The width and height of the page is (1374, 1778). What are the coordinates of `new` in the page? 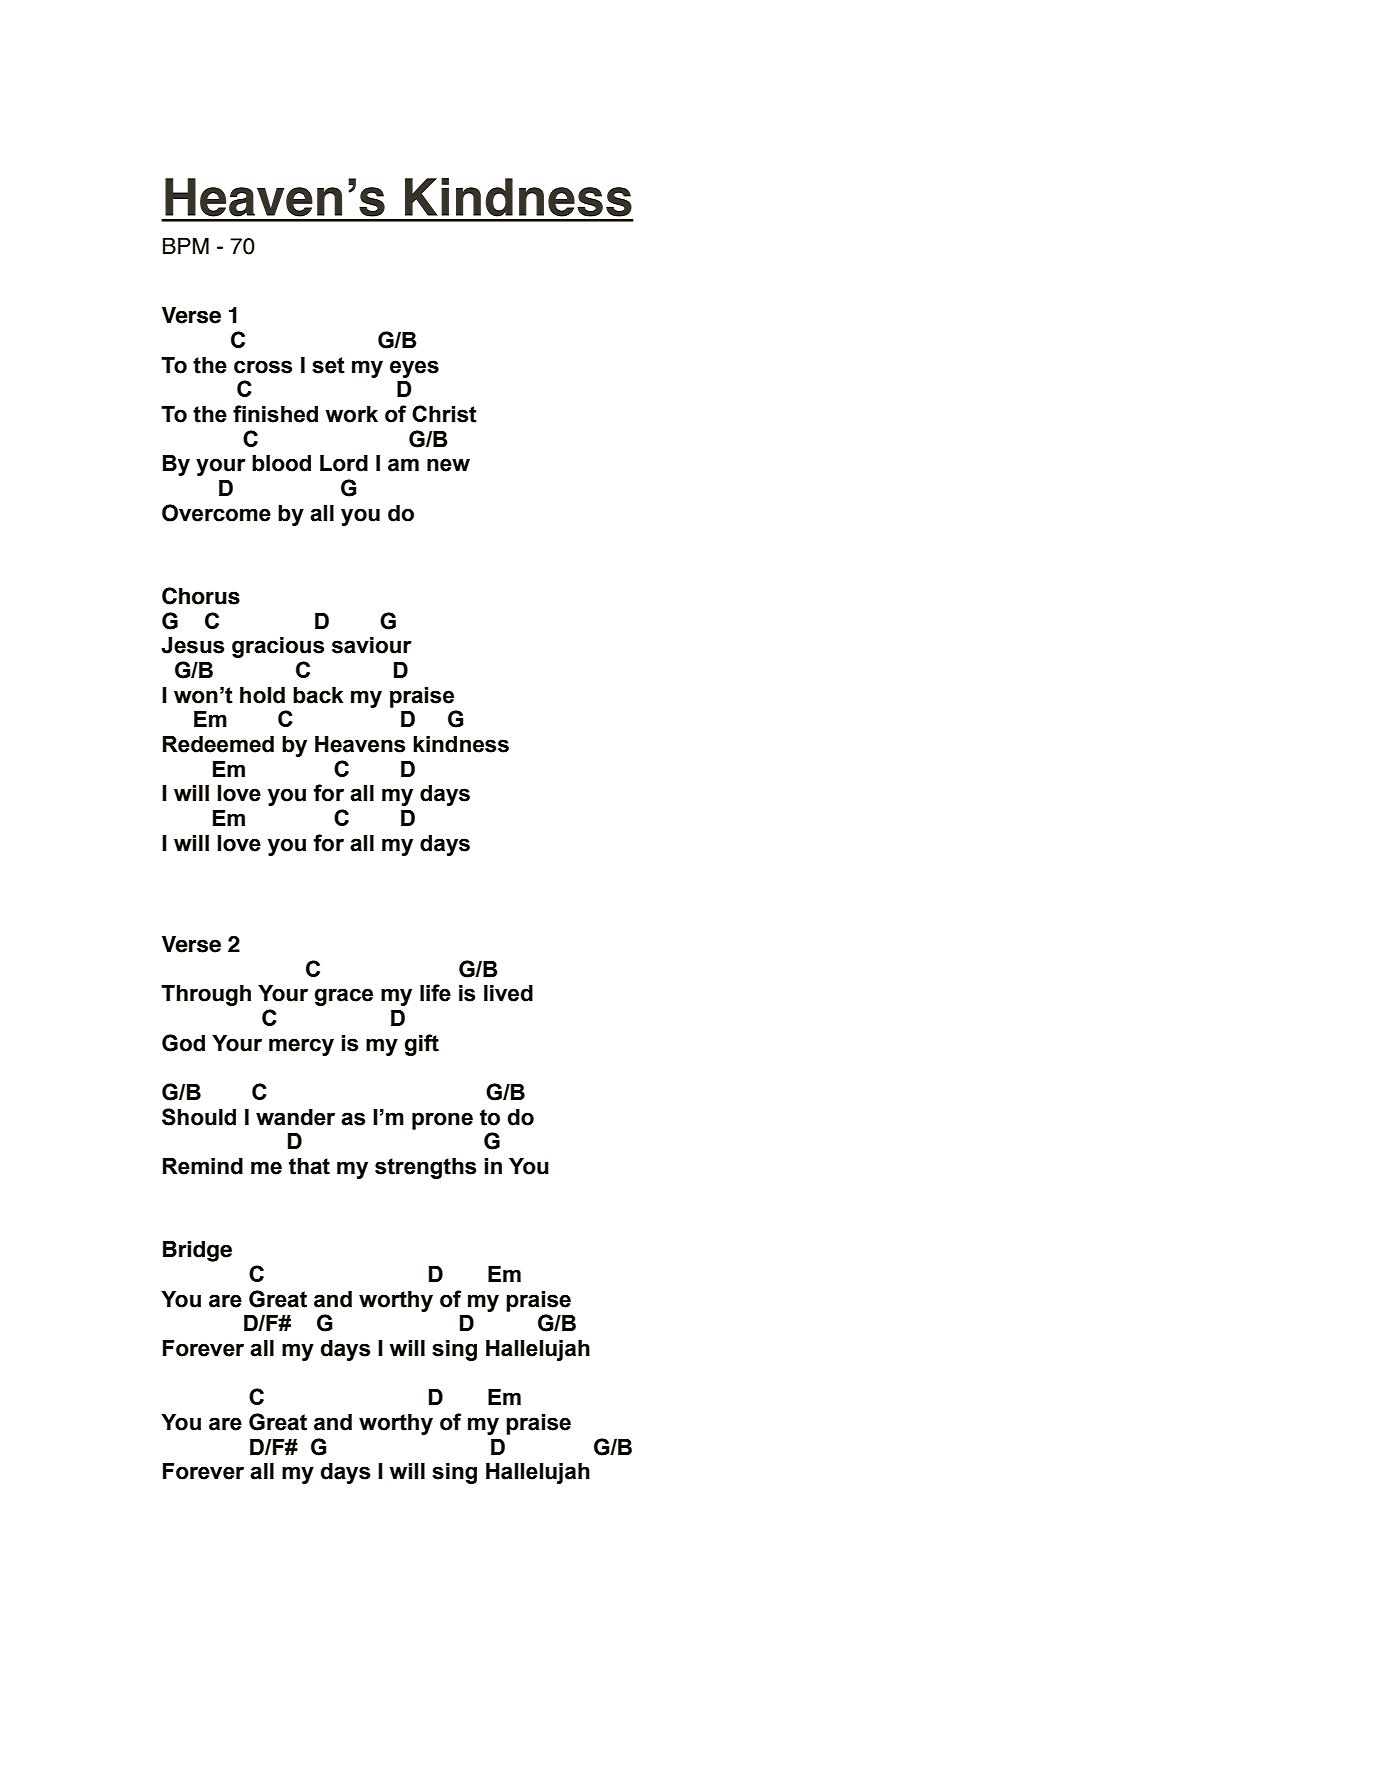 It's located at (448, 465).
